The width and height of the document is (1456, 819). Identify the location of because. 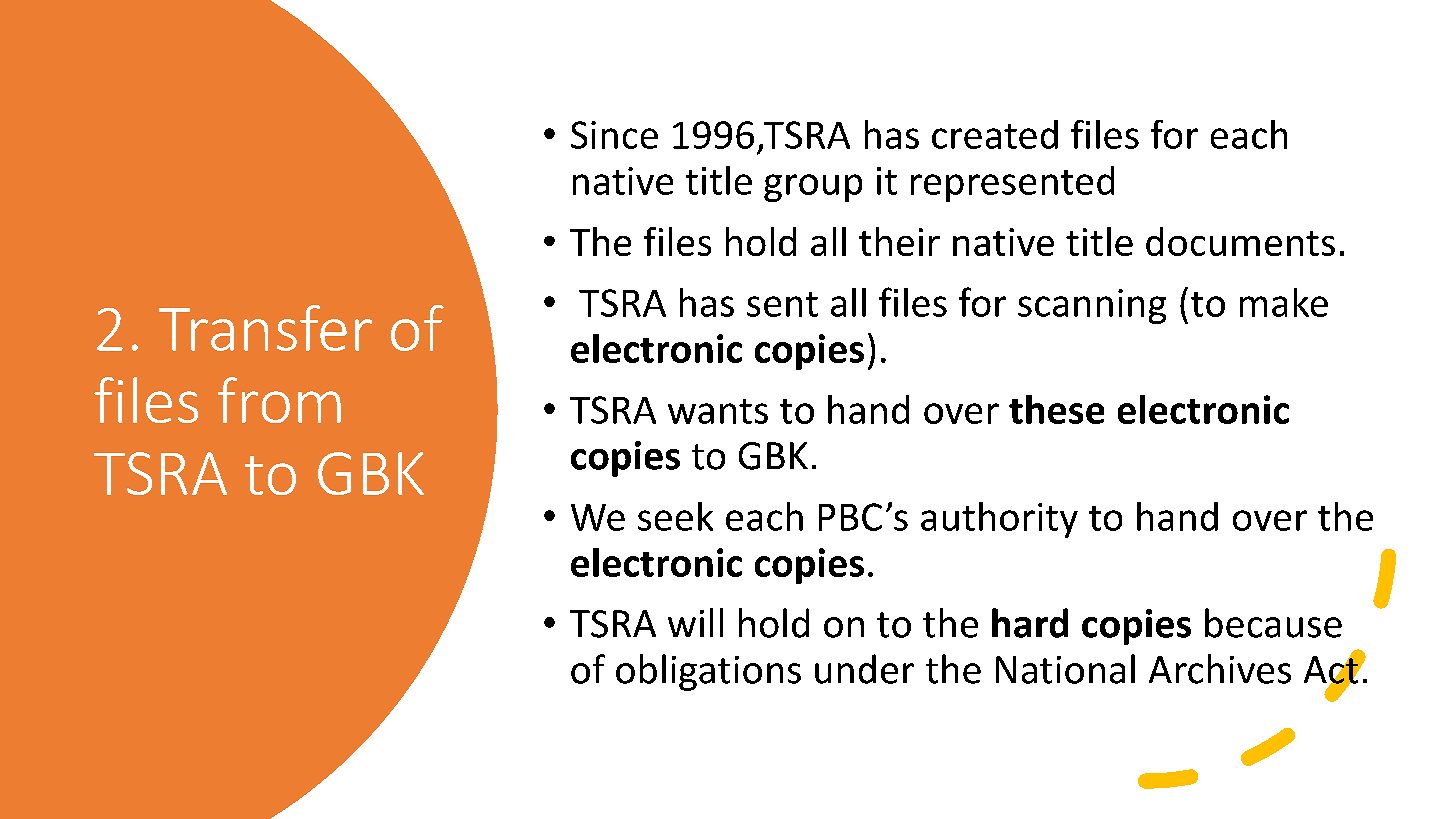
(1273, 623).
